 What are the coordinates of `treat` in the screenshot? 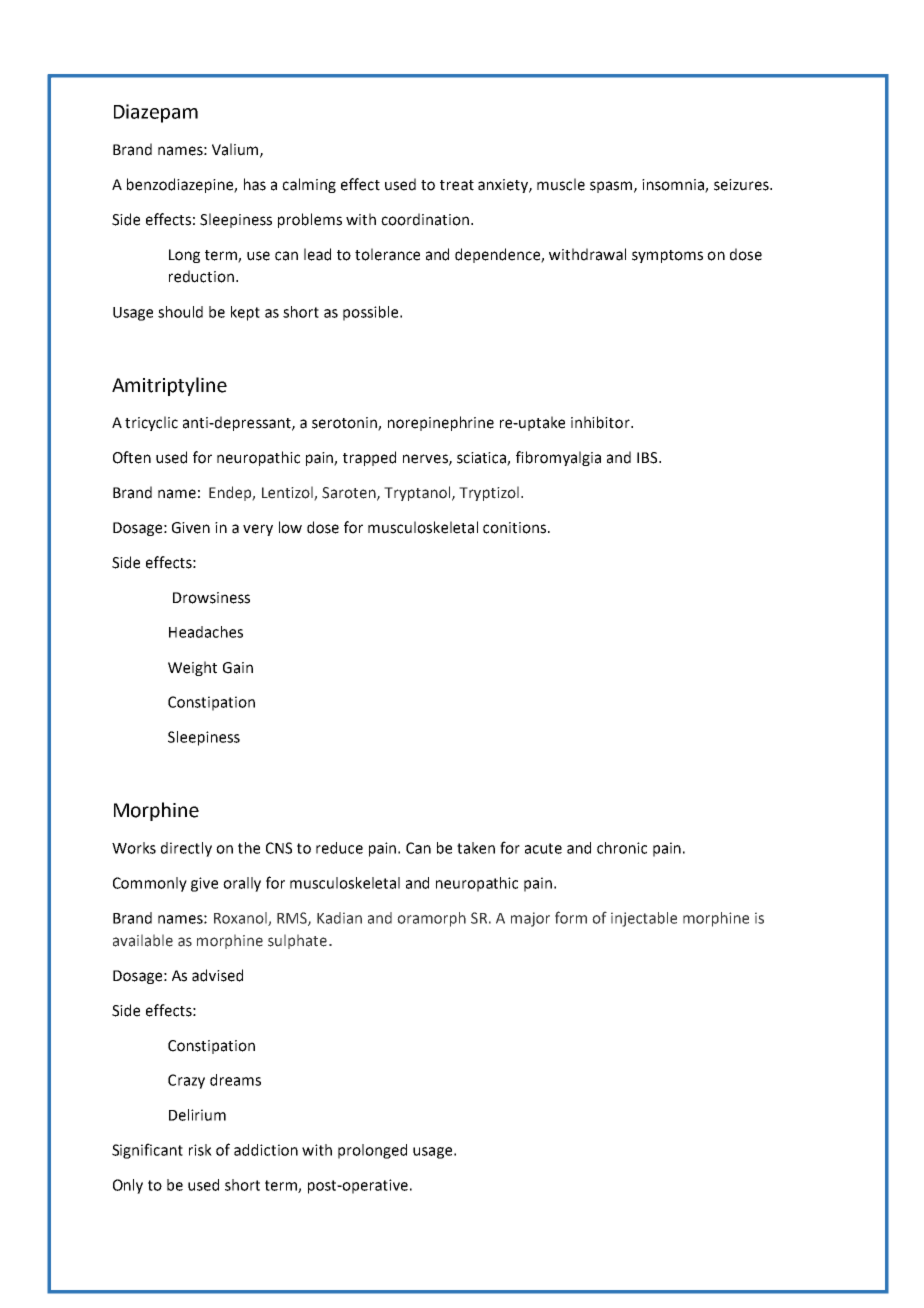 It's located at (457, 185).
